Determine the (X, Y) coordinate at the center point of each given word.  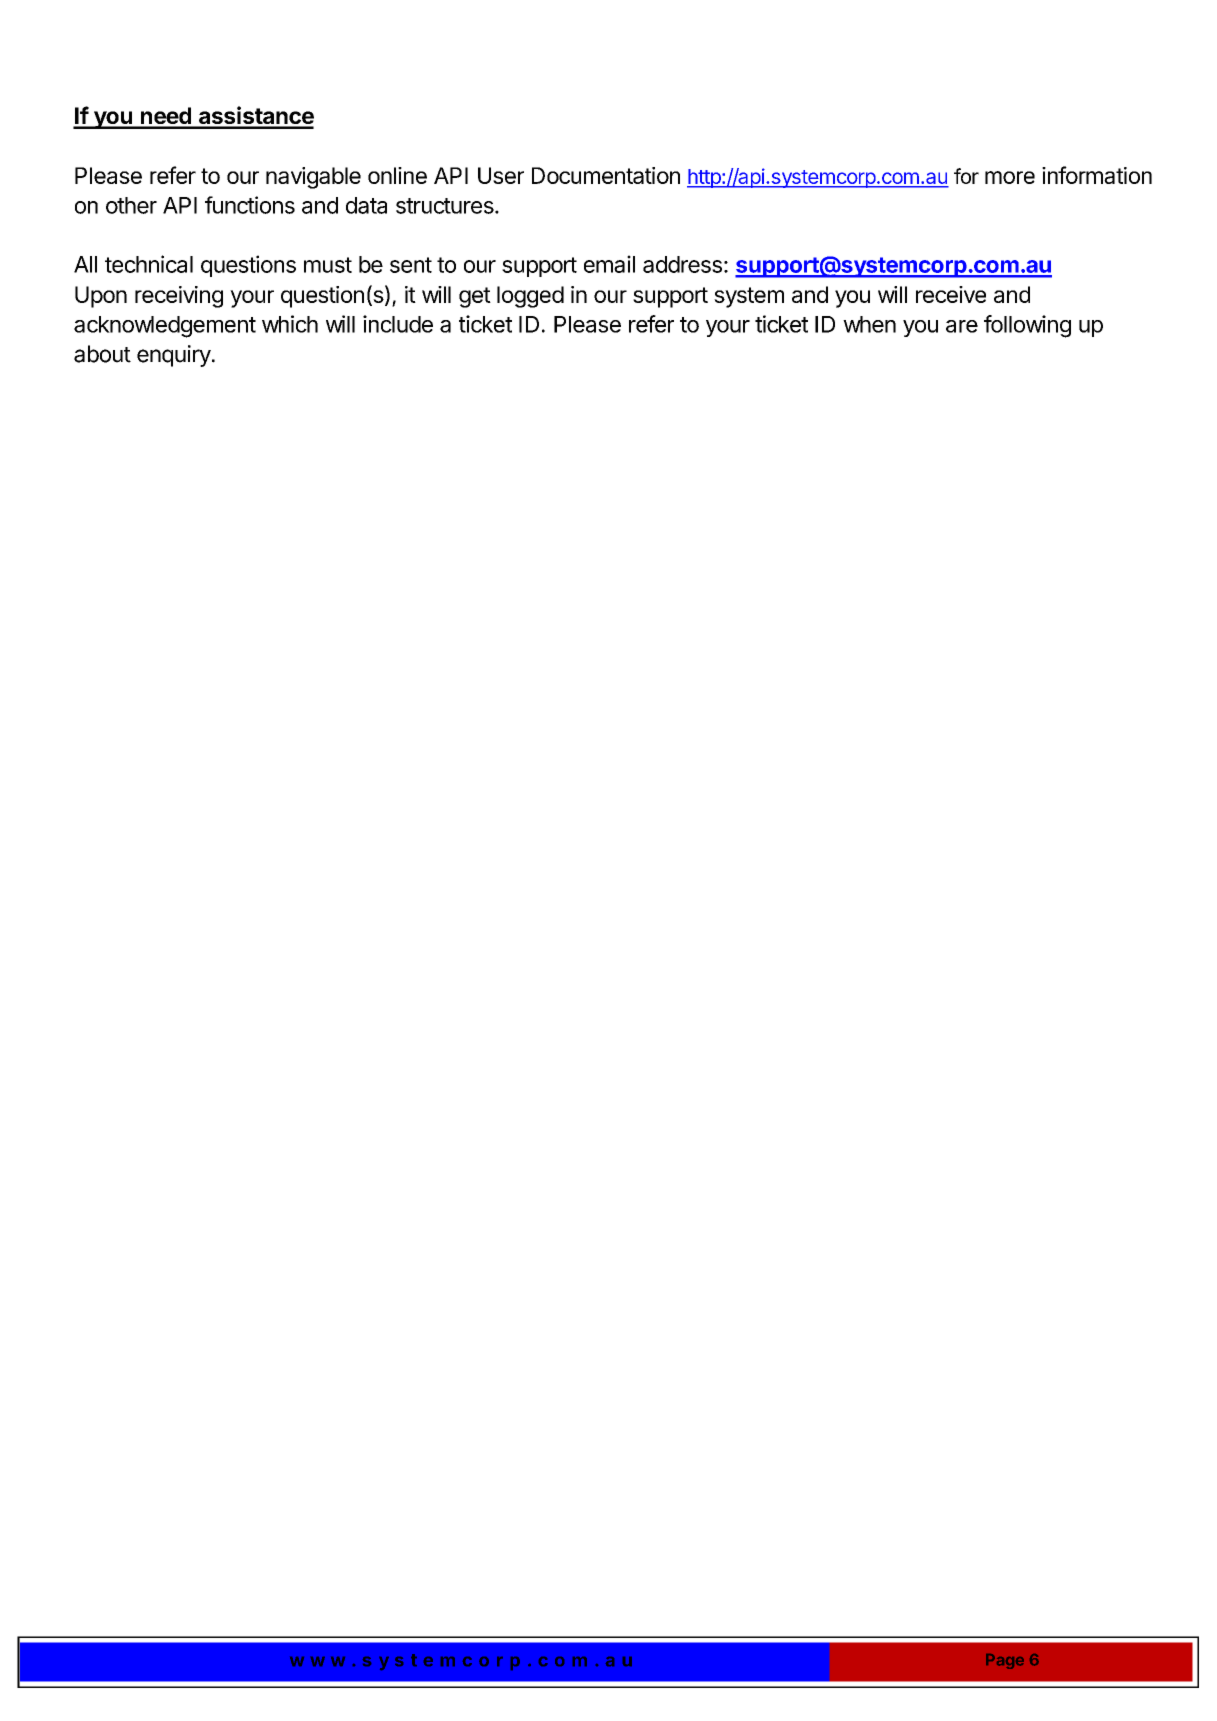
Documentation (606, 175)
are (962, 326)
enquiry (174, 356)
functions (250, 205)
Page (1005, 1661)
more (1010, 177)
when (869, 324)
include (398, 324)
